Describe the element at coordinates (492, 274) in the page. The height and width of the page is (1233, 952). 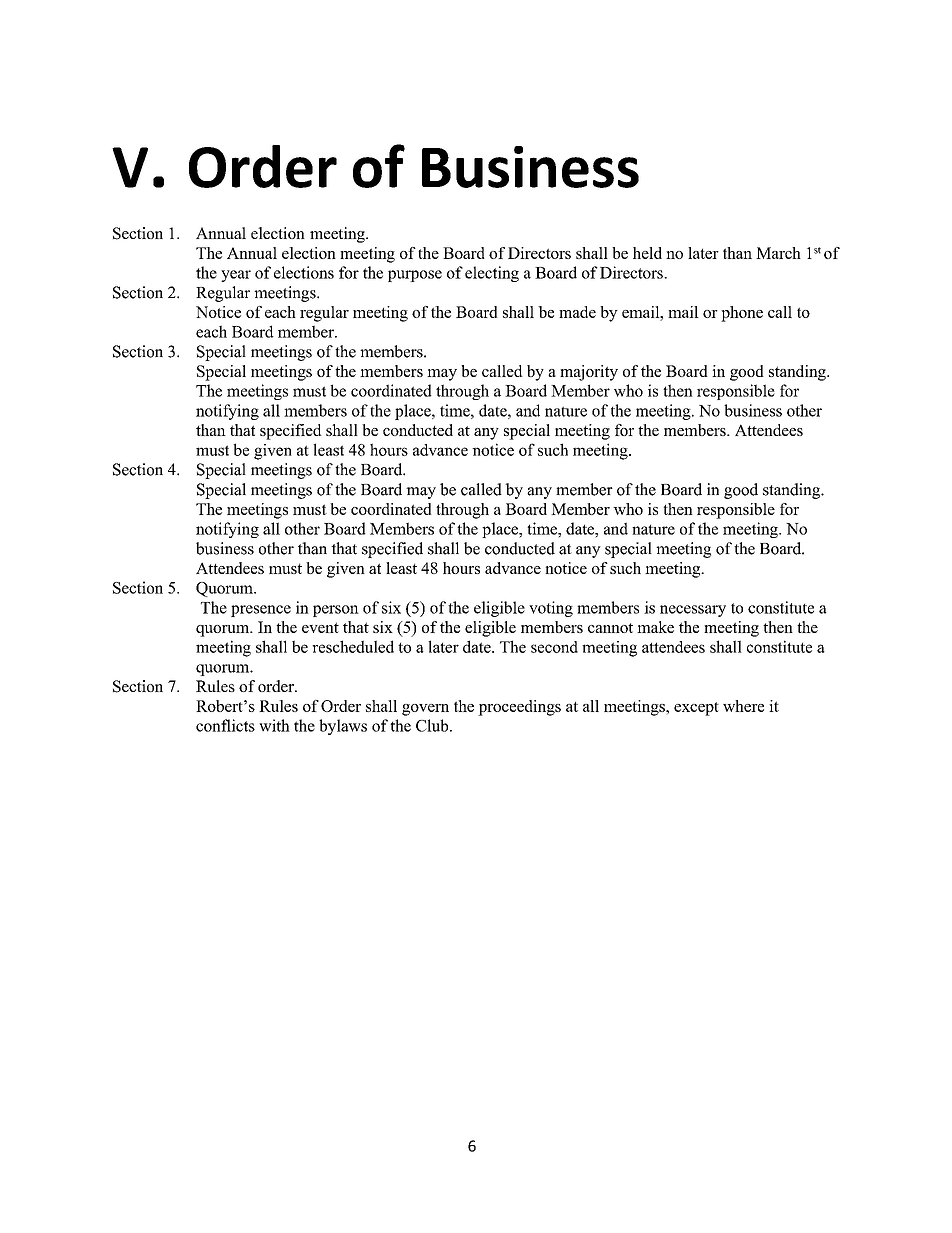
I see `electing` at that location.
